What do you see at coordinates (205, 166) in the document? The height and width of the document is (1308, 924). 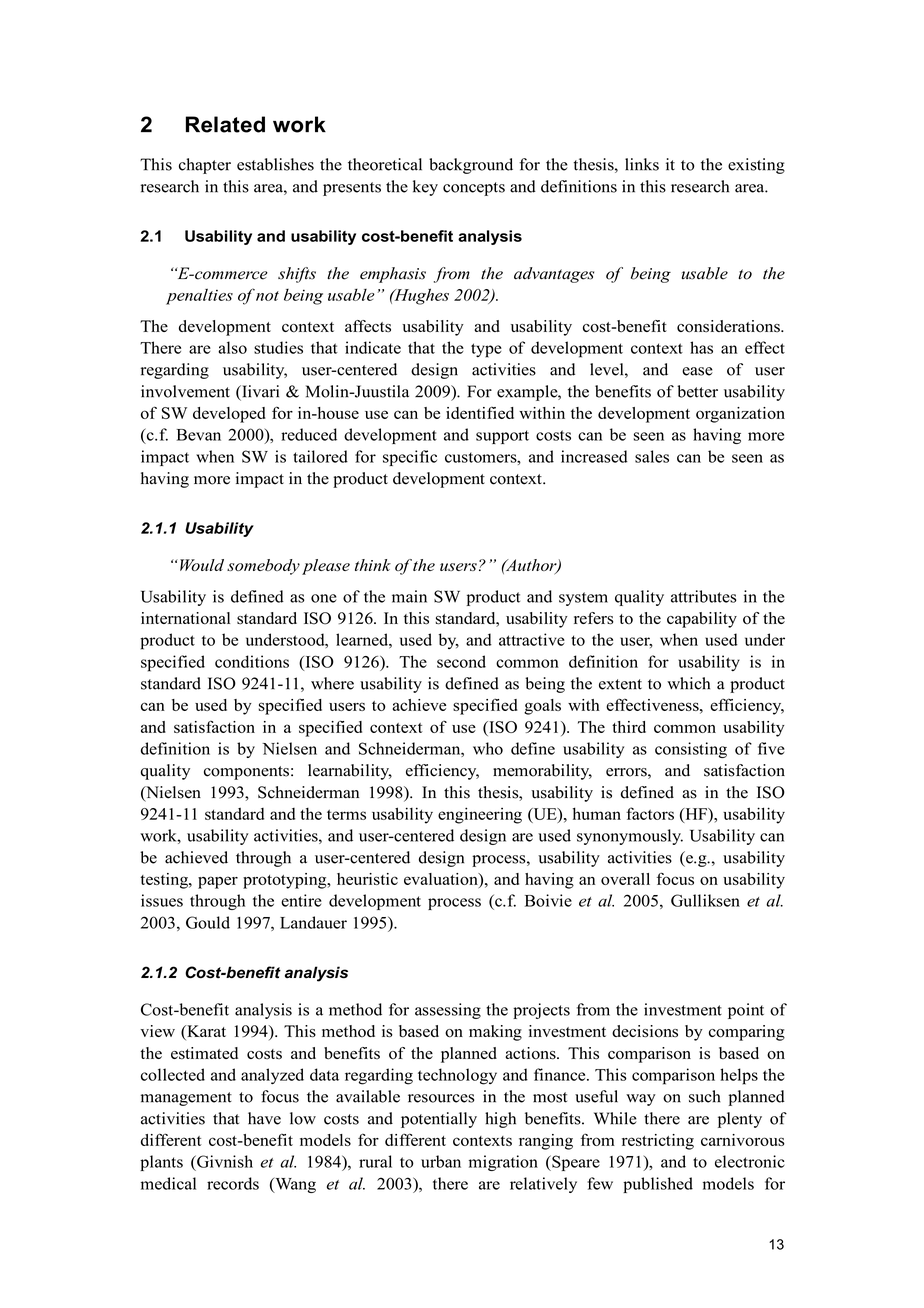 I see `chapter` at bounding box center [205, 166].
